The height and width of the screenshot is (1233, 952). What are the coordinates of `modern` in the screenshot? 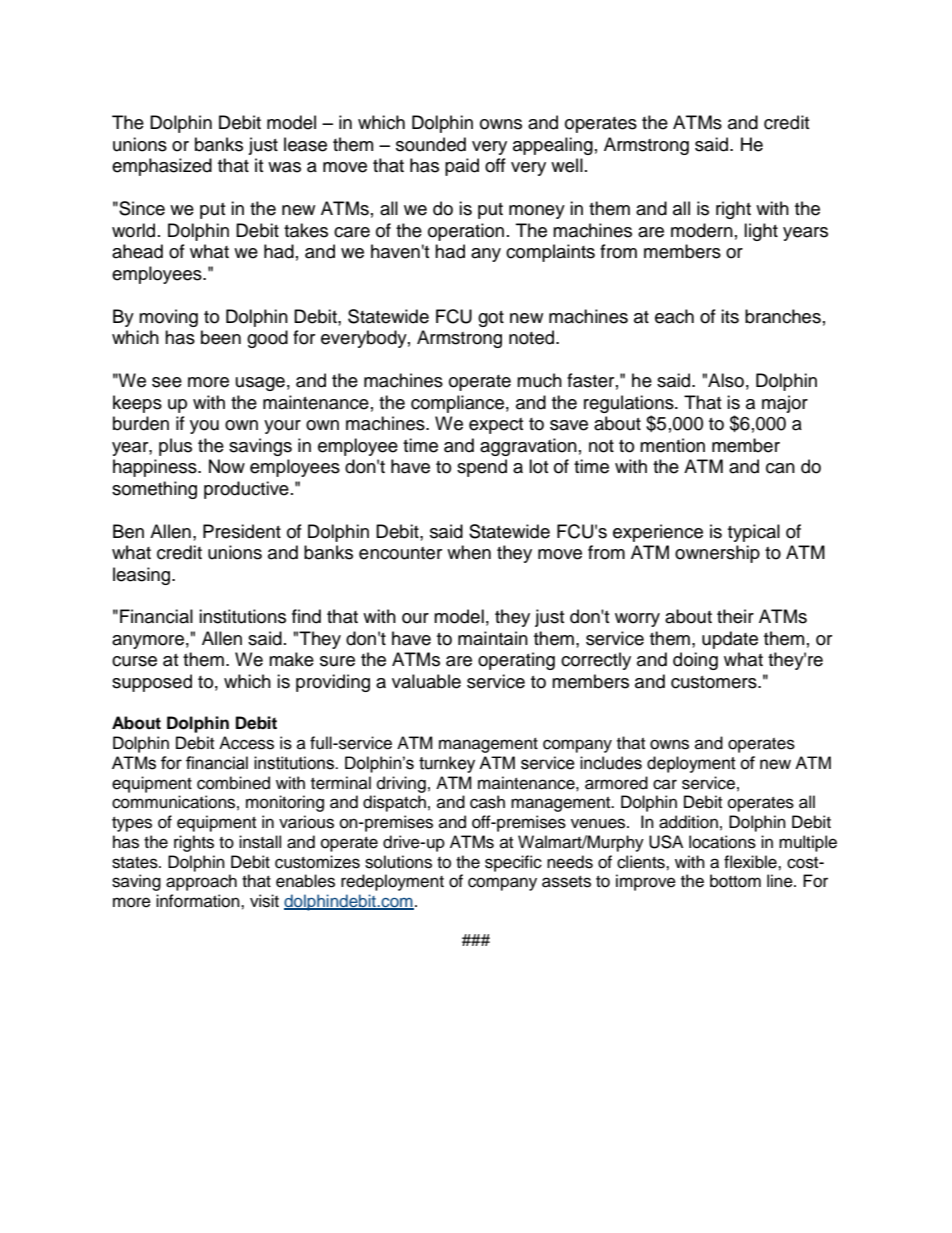 It's located at (702, 230).
